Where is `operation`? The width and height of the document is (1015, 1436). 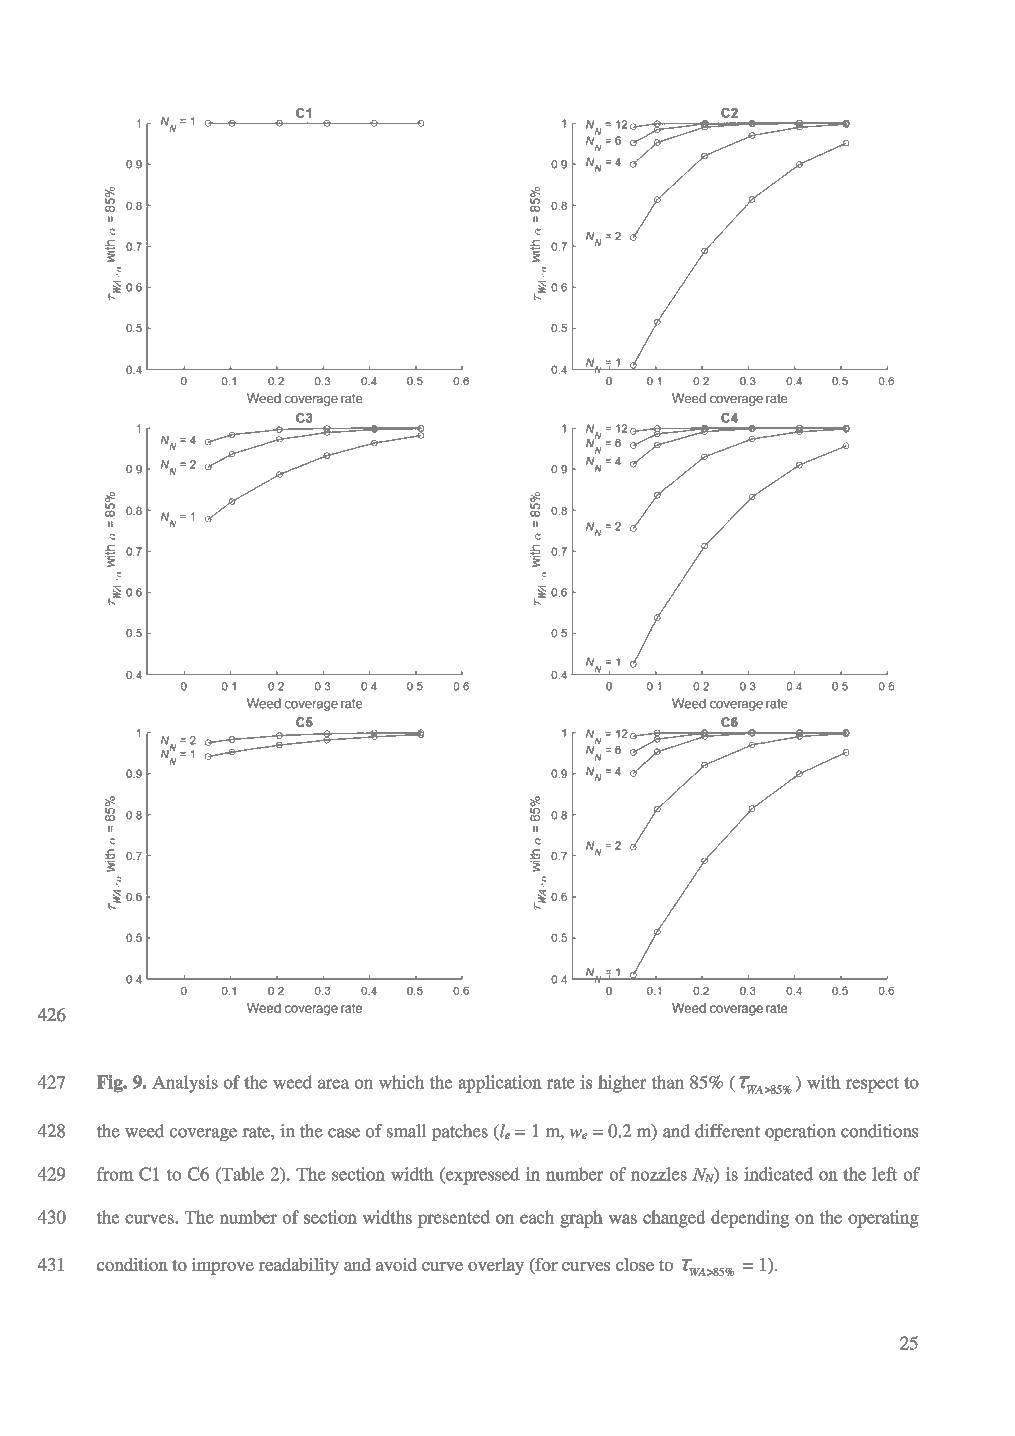
operation is located at coordinates (800, 1132).
